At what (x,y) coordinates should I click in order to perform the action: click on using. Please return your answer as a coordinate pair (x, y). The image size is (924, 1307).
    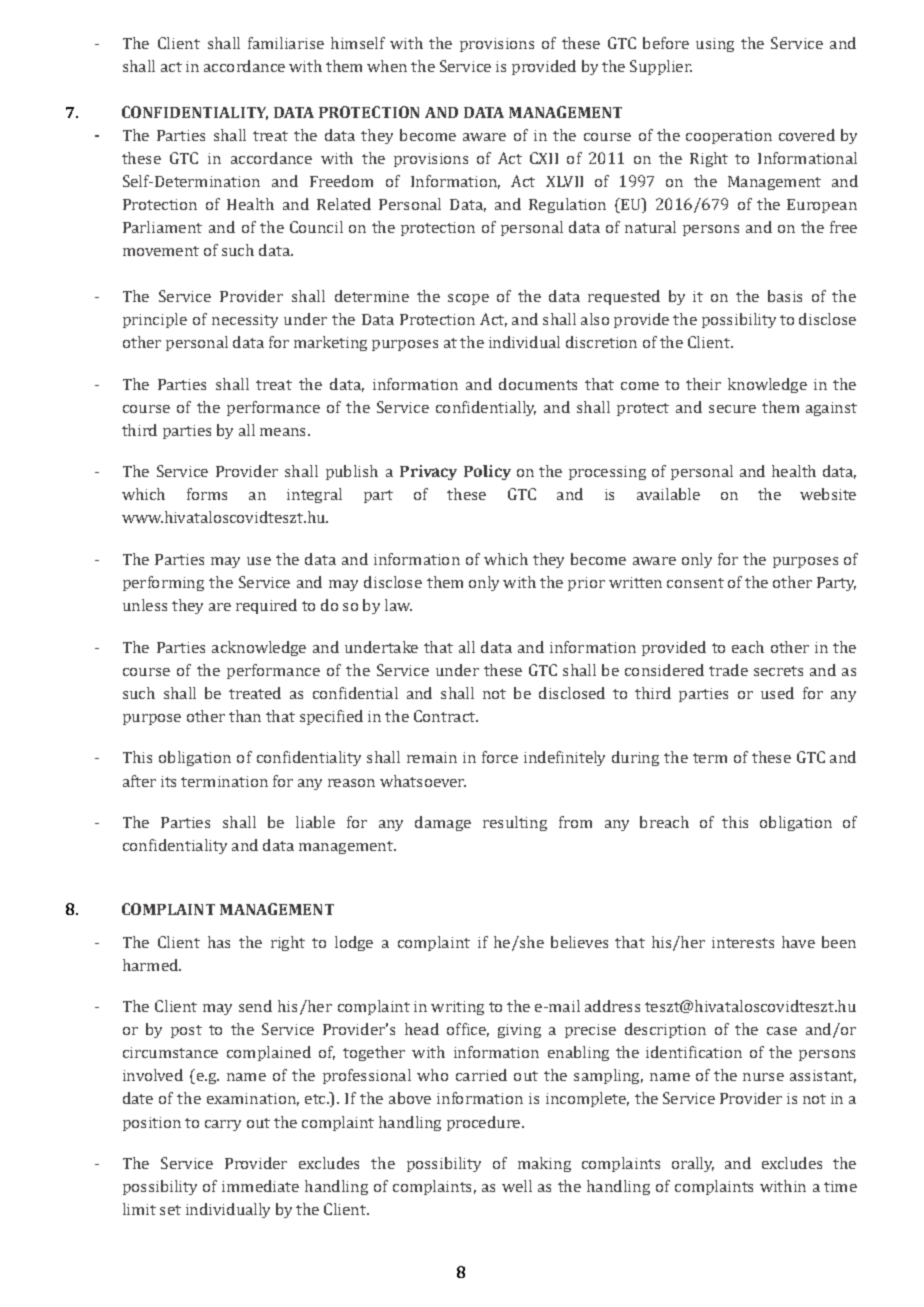
    Looking at the image, I should click on (715, 45).
